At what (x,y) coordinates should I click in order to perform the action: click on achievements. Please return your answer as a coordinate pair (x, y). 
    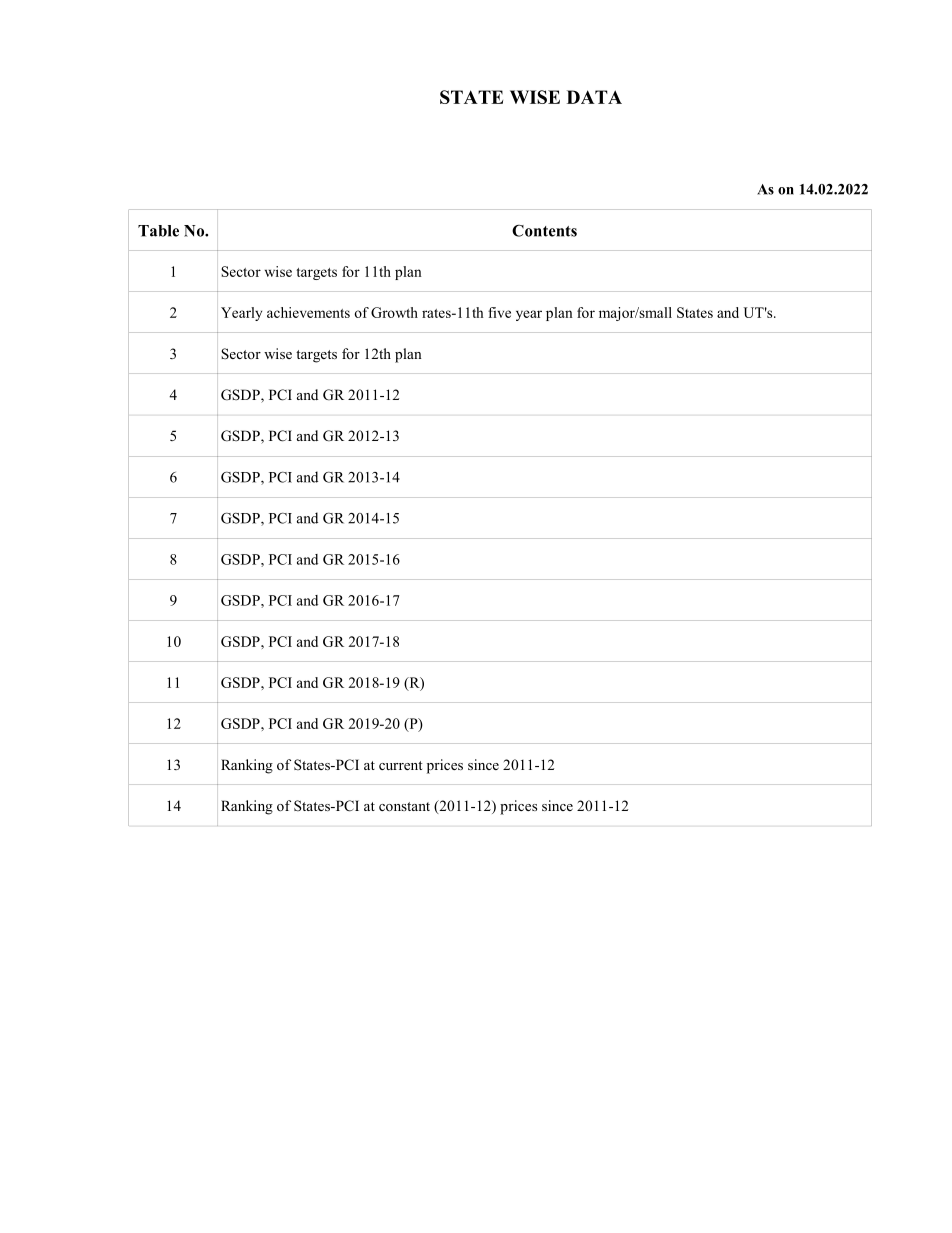
    Looking at the image, I should click on (308, 312).
